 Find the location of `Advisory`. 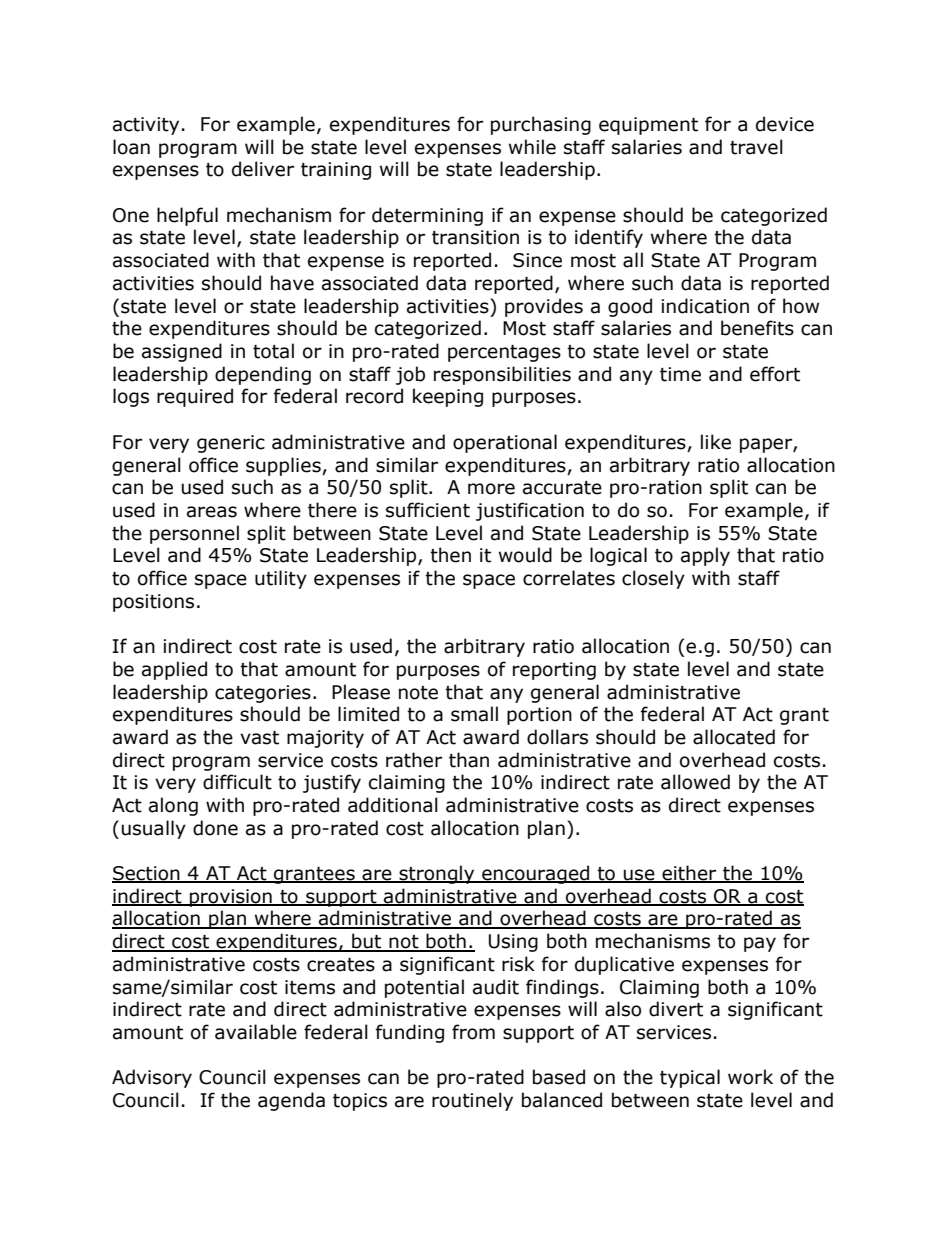

Advisory is located at coordinates (152, 1078).
